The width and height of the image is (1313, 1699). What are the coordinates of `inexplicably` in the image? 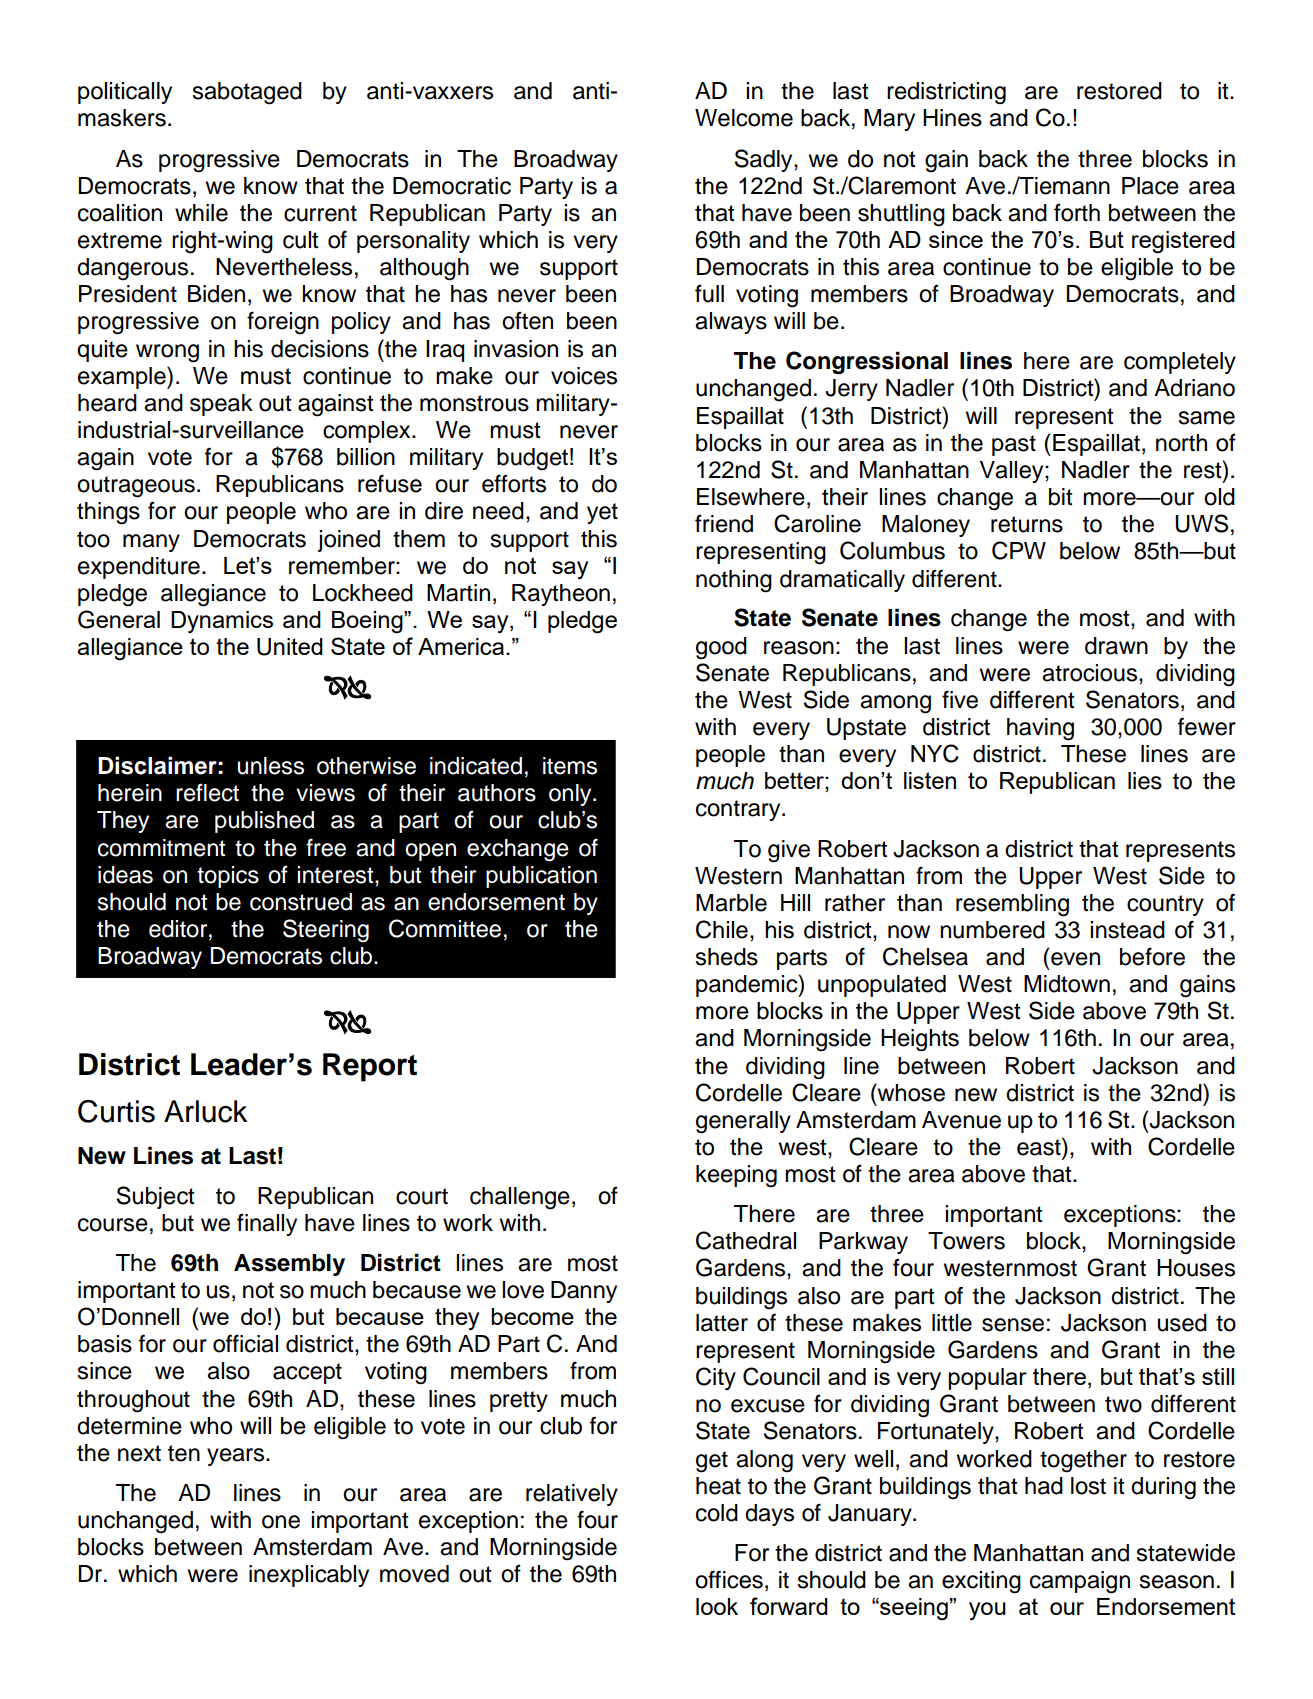 It's located at (309, 1576).
